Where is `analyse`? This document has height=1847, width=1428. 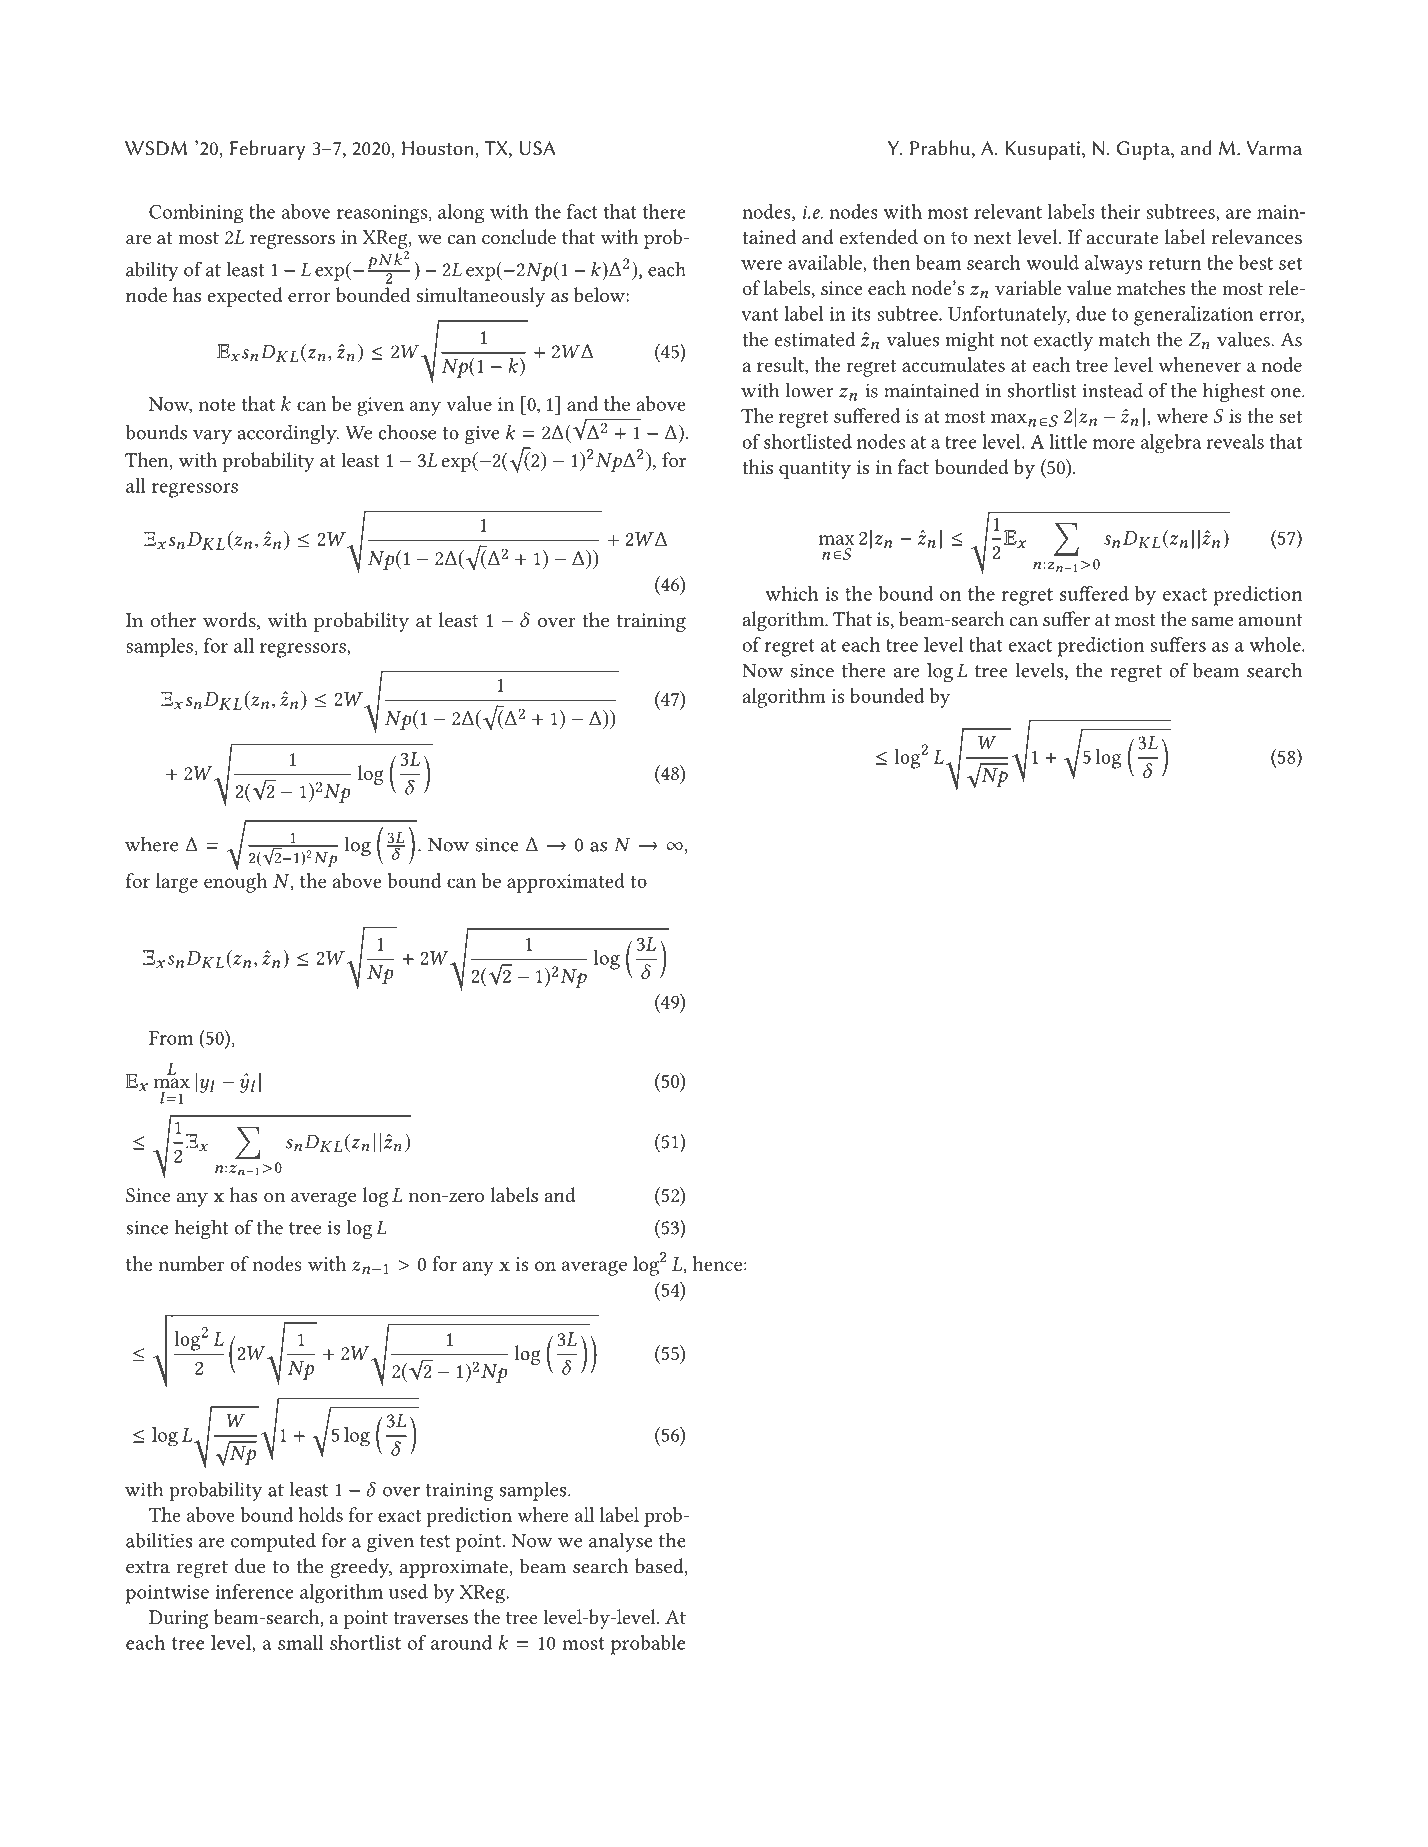 analyse is located at coordinates (621, 1542).
